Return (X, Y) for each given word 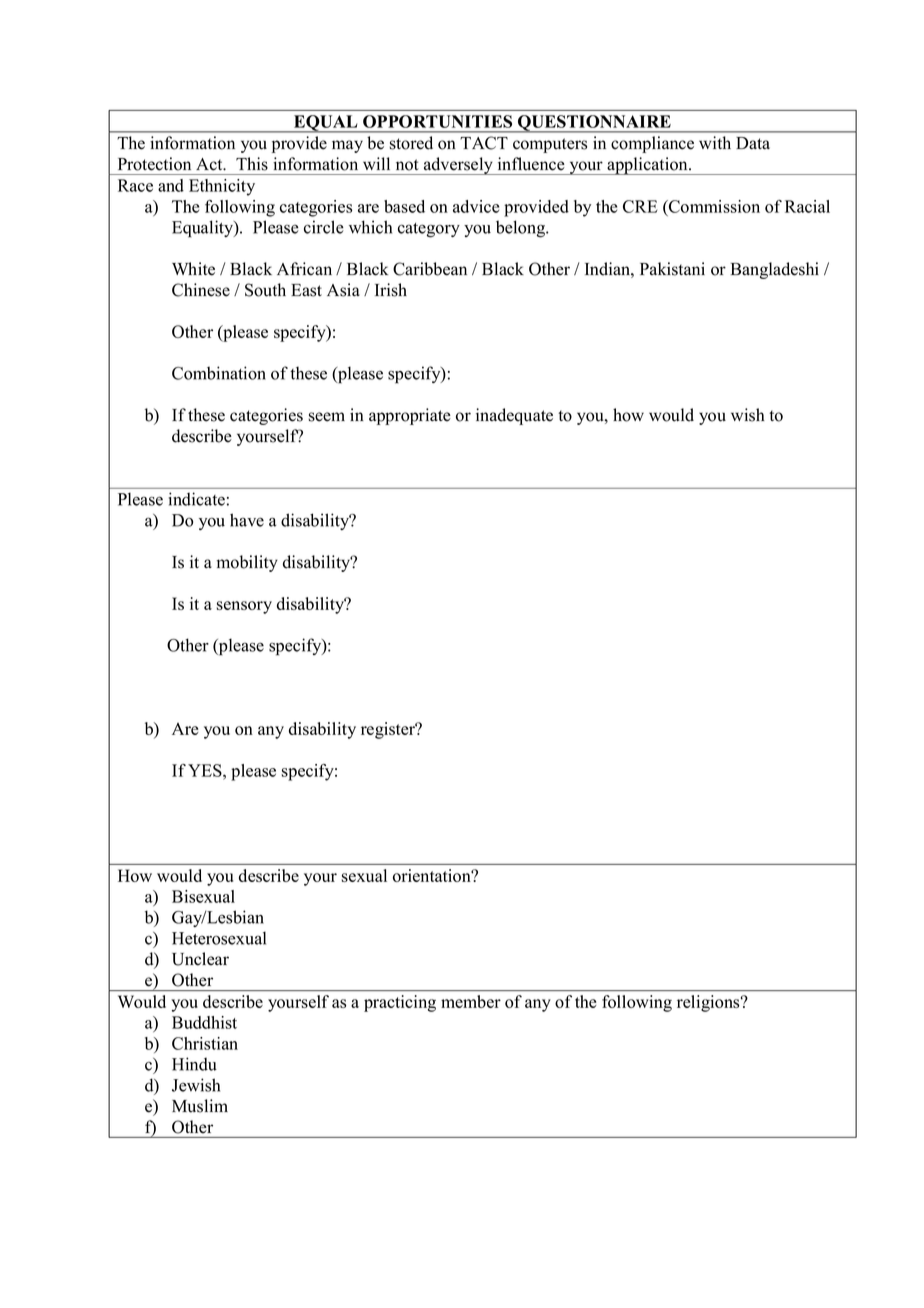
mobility (247, 563)
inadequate (514, 416)
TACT (484, 143)
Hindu (194, 1064)
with (715, 142)
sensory (244, 607)
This (252, 164)
